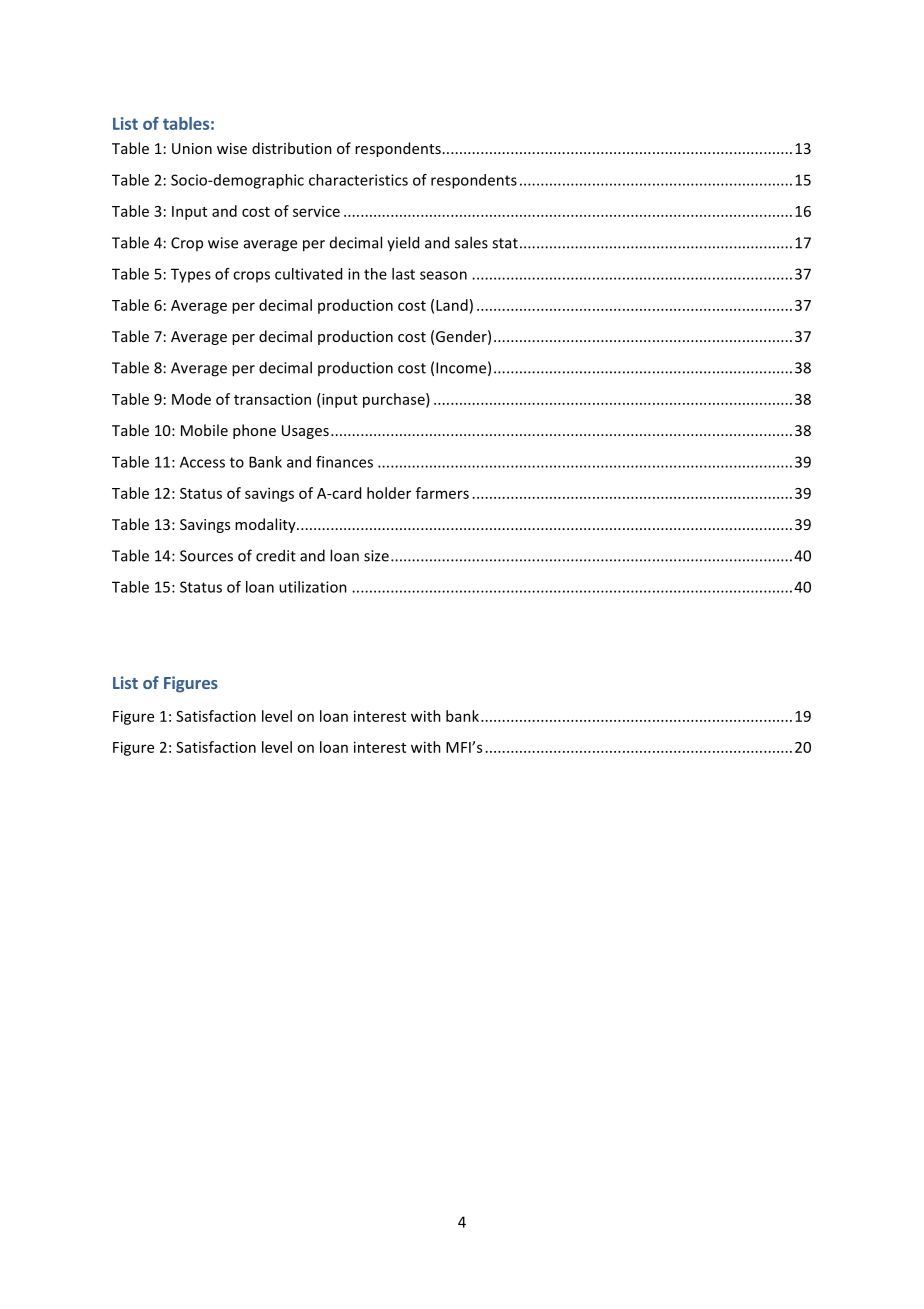 This screenshot has height=1309, width=924. I want to click on sales, so click(471, 242).
